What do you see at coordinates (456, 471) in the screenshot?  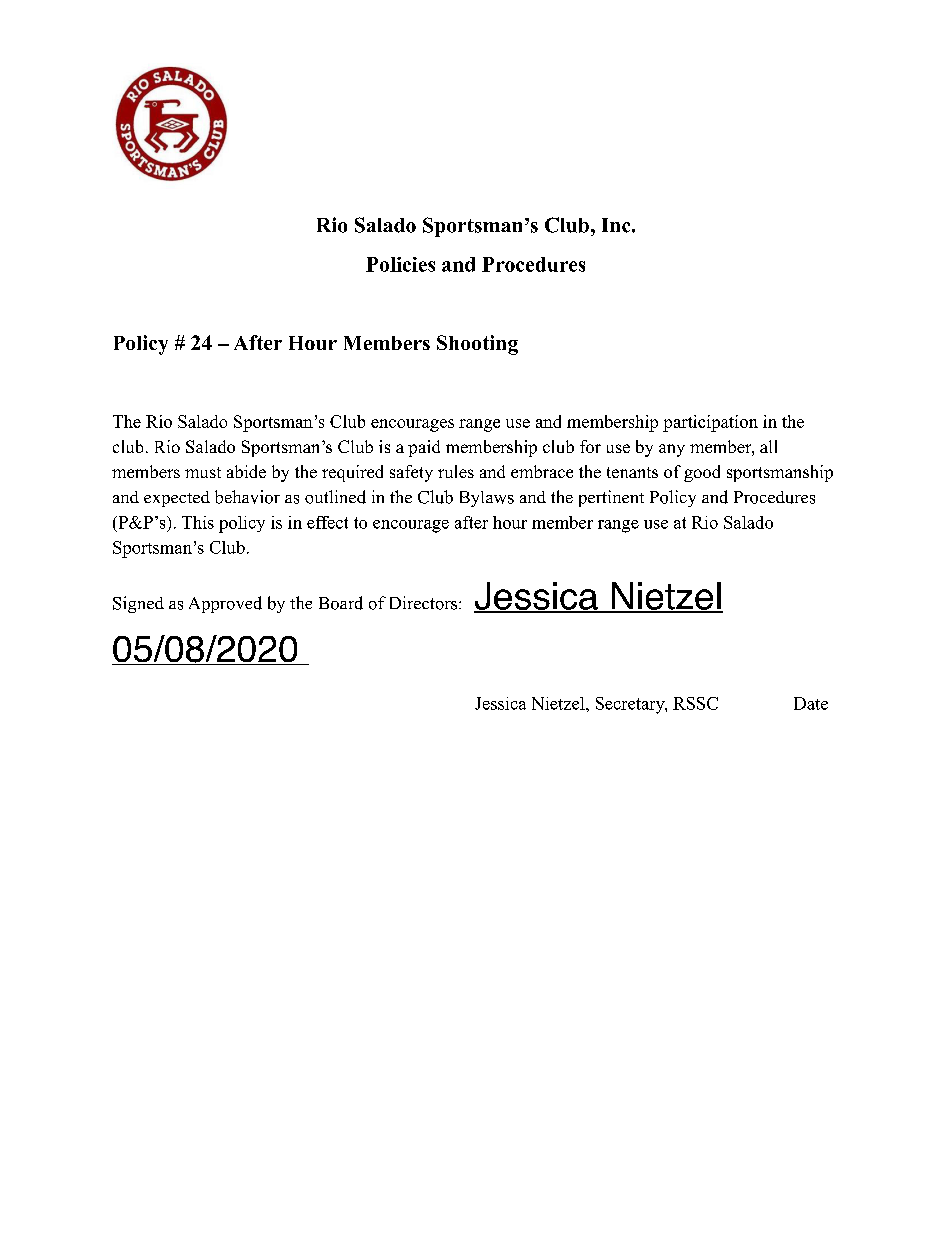 I see `rules` at bounding box center [456, 471].
